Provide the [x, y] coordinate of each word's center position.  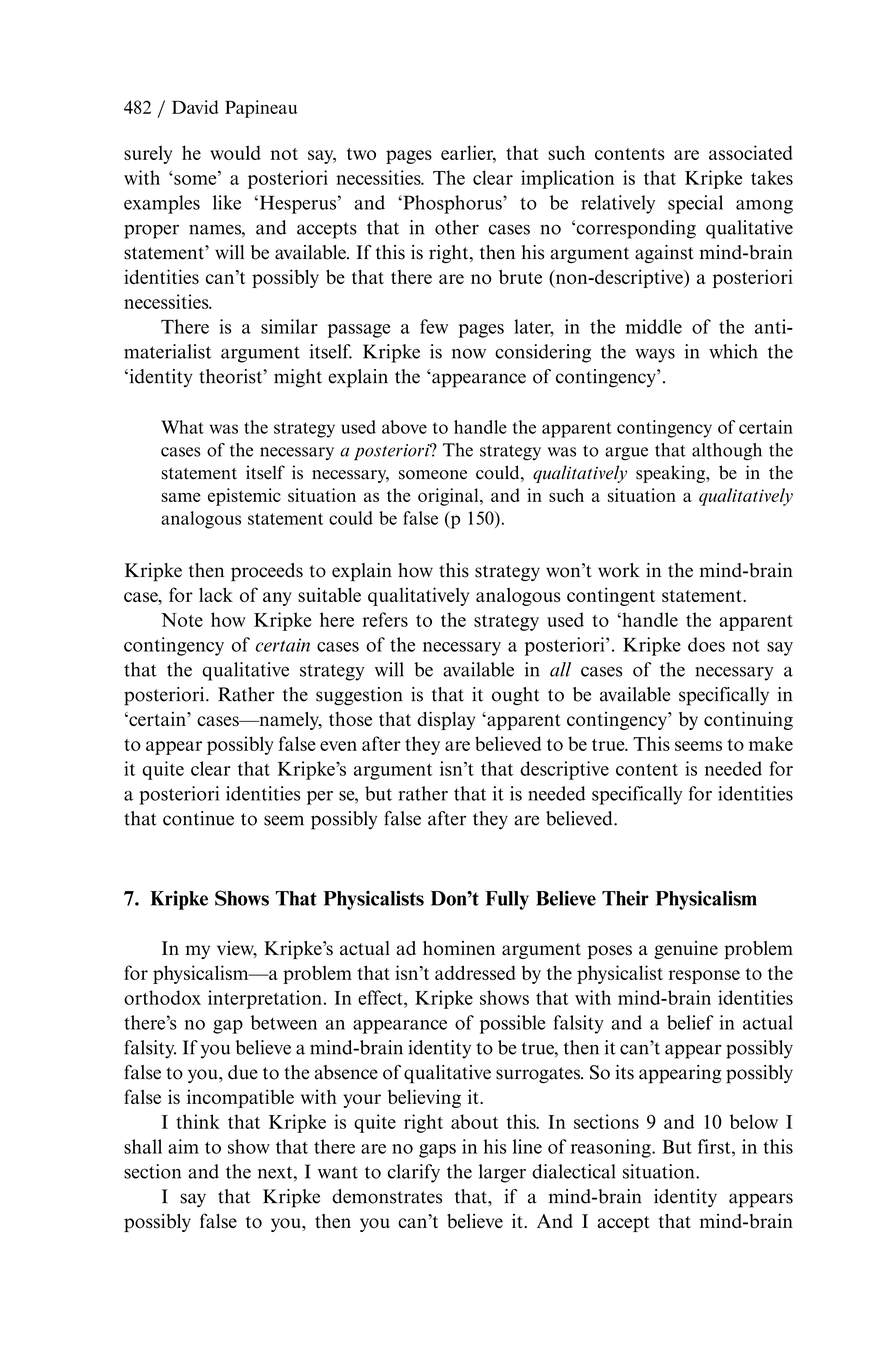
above [404, 427]
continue [198, 818]
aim [183, 1146]
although [727, 452]
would [235, 152]
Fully [507, 900]
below [754, 1121]
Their [625, 898]
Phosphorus [452, 204]
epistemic [244, 497]
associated [751, 152]
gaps [437, 1151]
